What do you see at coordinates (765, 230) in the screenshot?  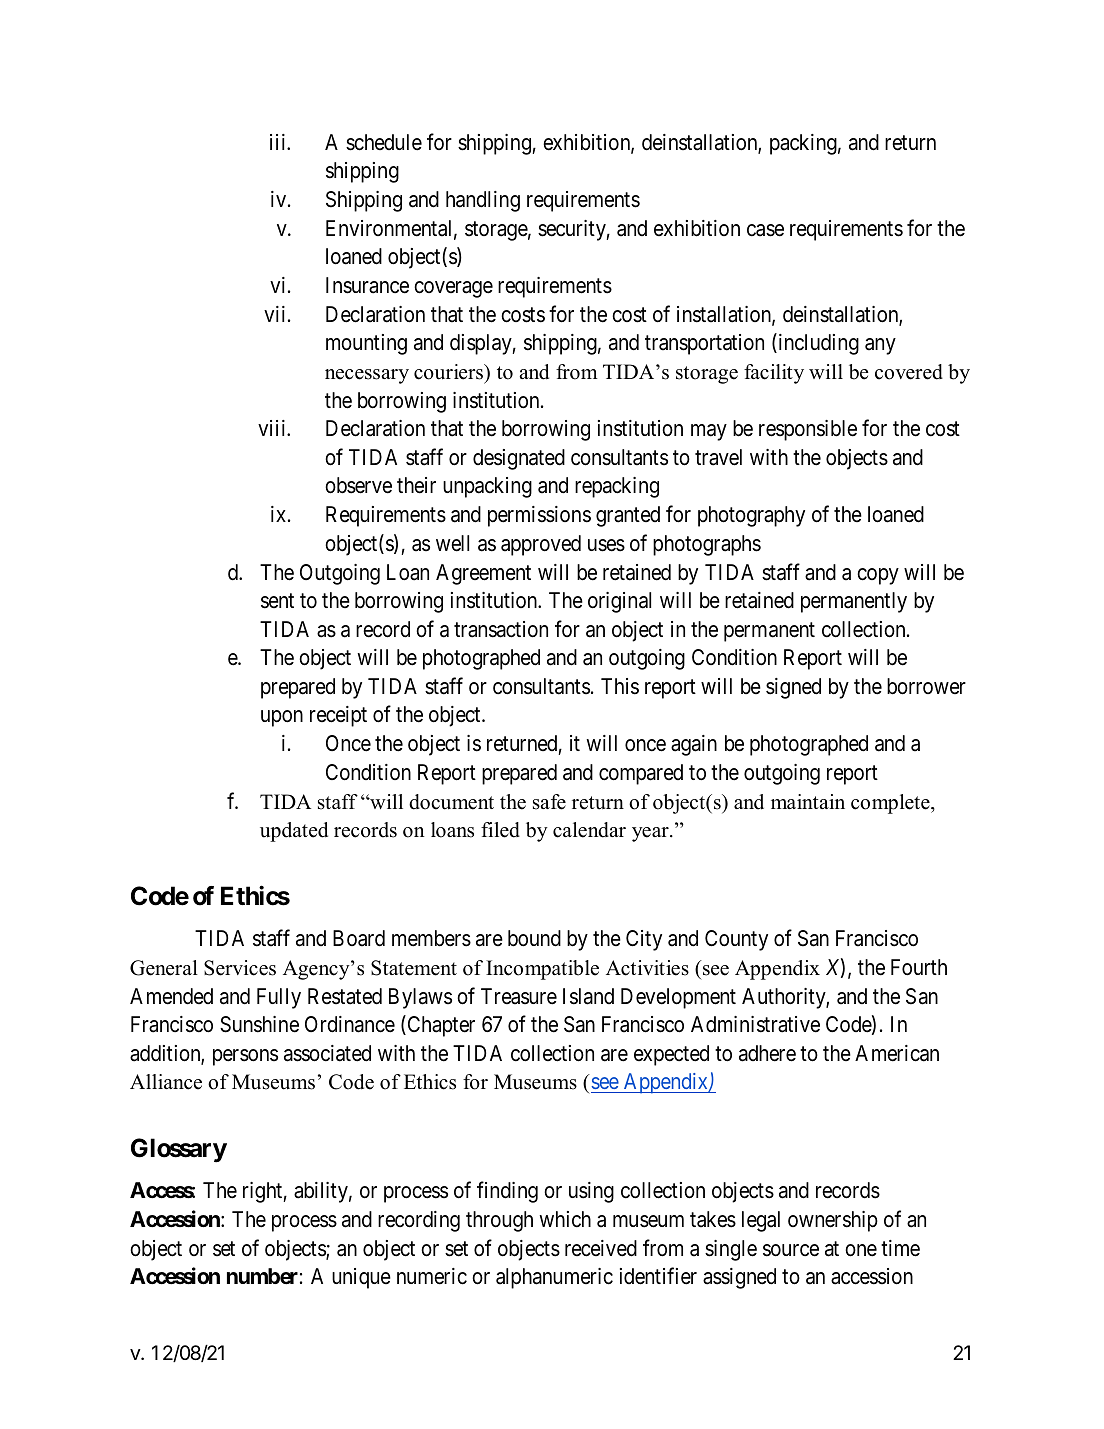 I see `case` at bounding box center [765, 230].
